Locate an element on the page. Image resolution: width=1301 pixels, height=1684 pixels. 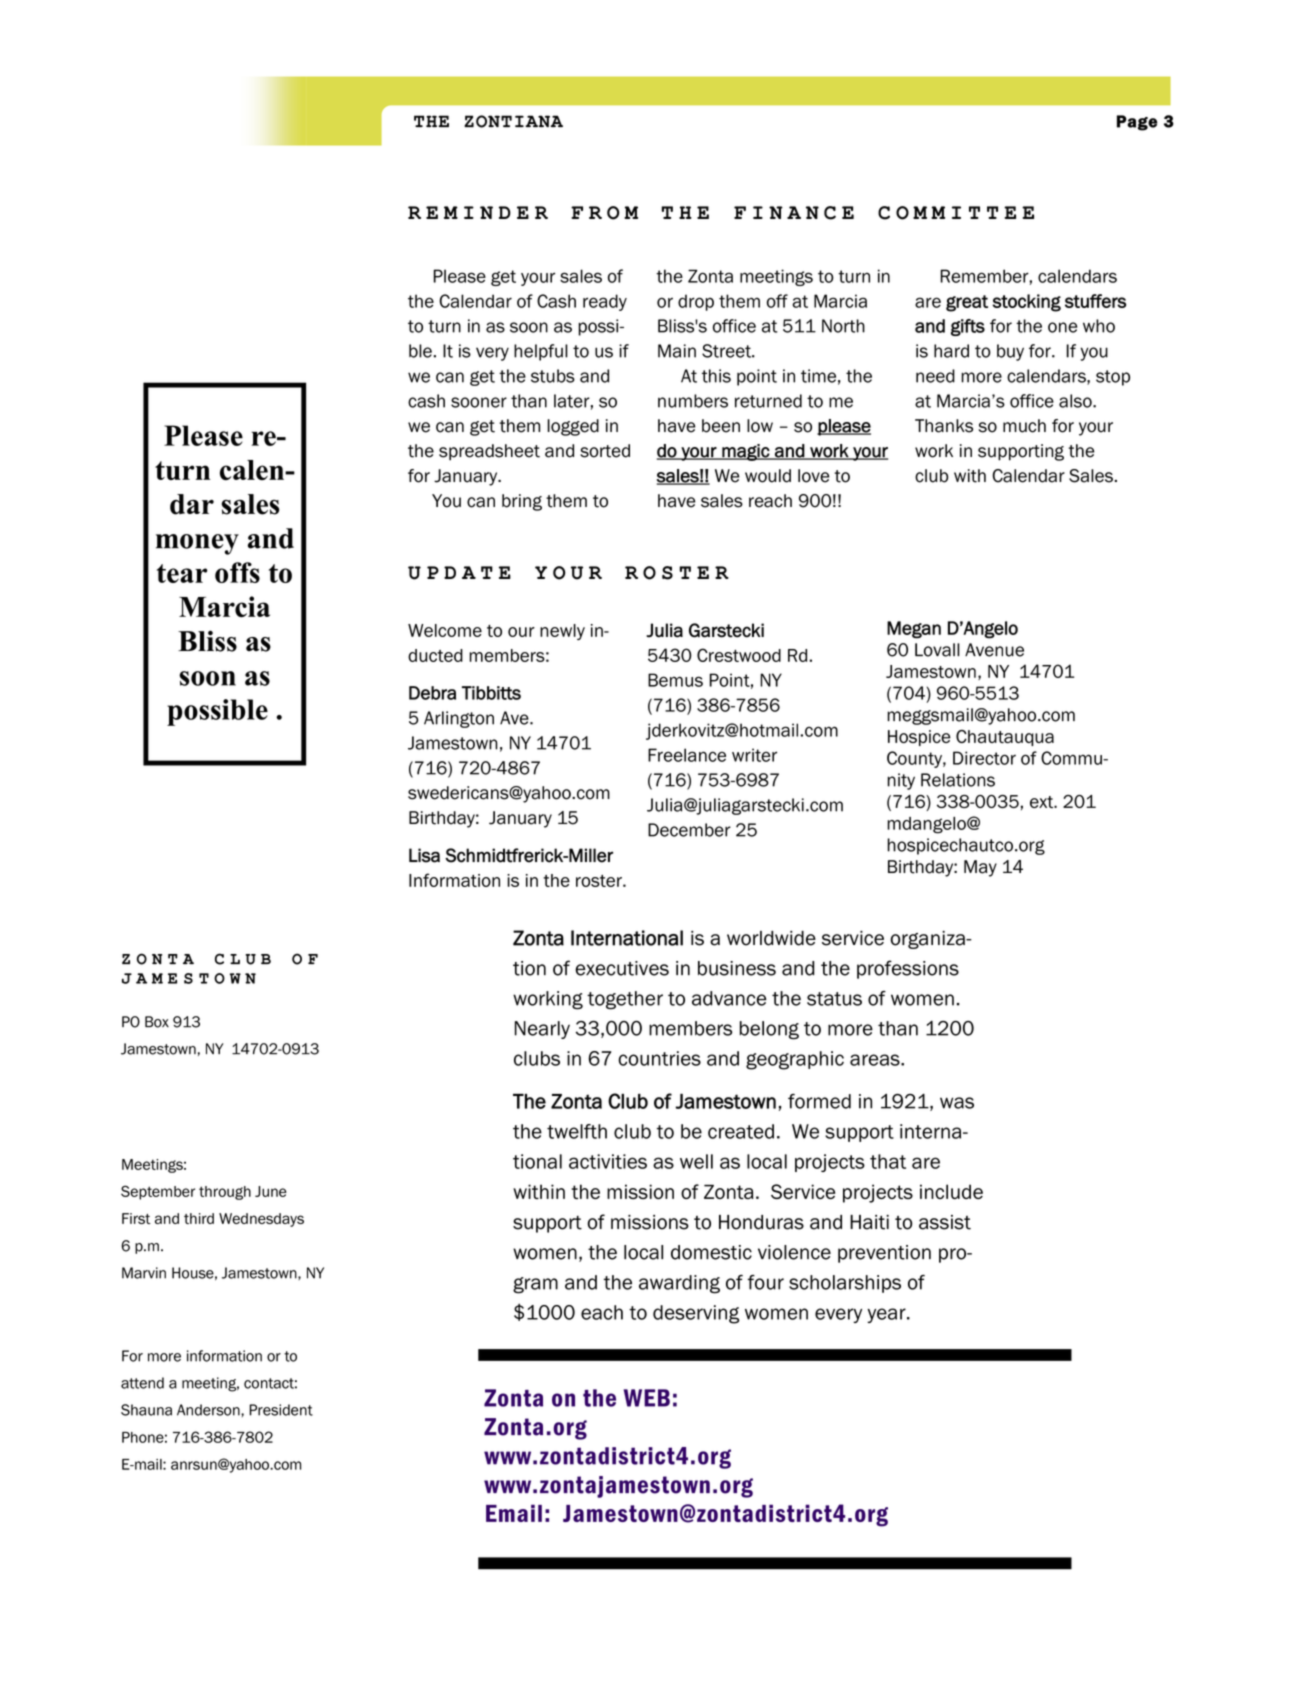
Page is located at coordinates (1137, 123).
